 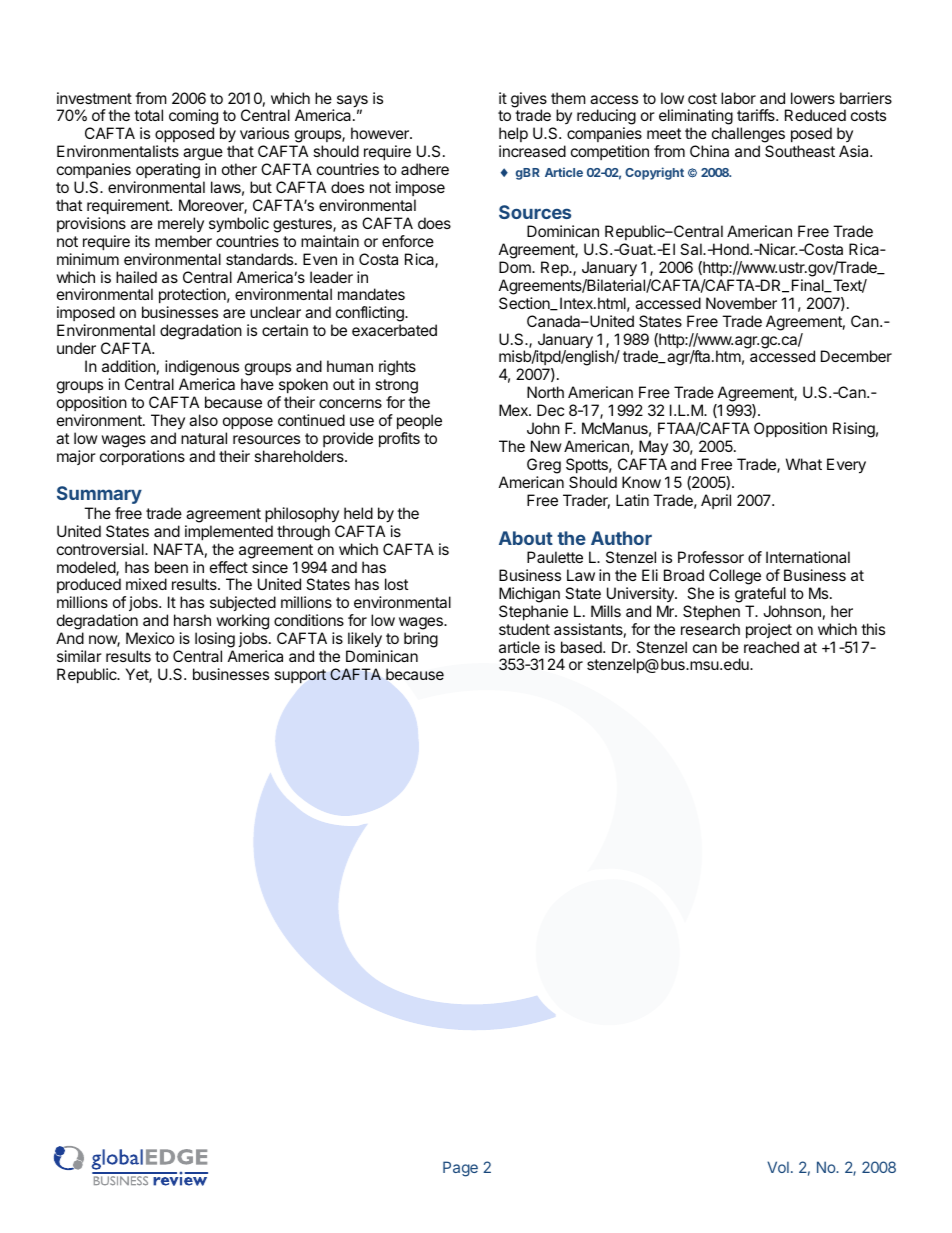 I want to click on bring, so click(x=421, y=640).
